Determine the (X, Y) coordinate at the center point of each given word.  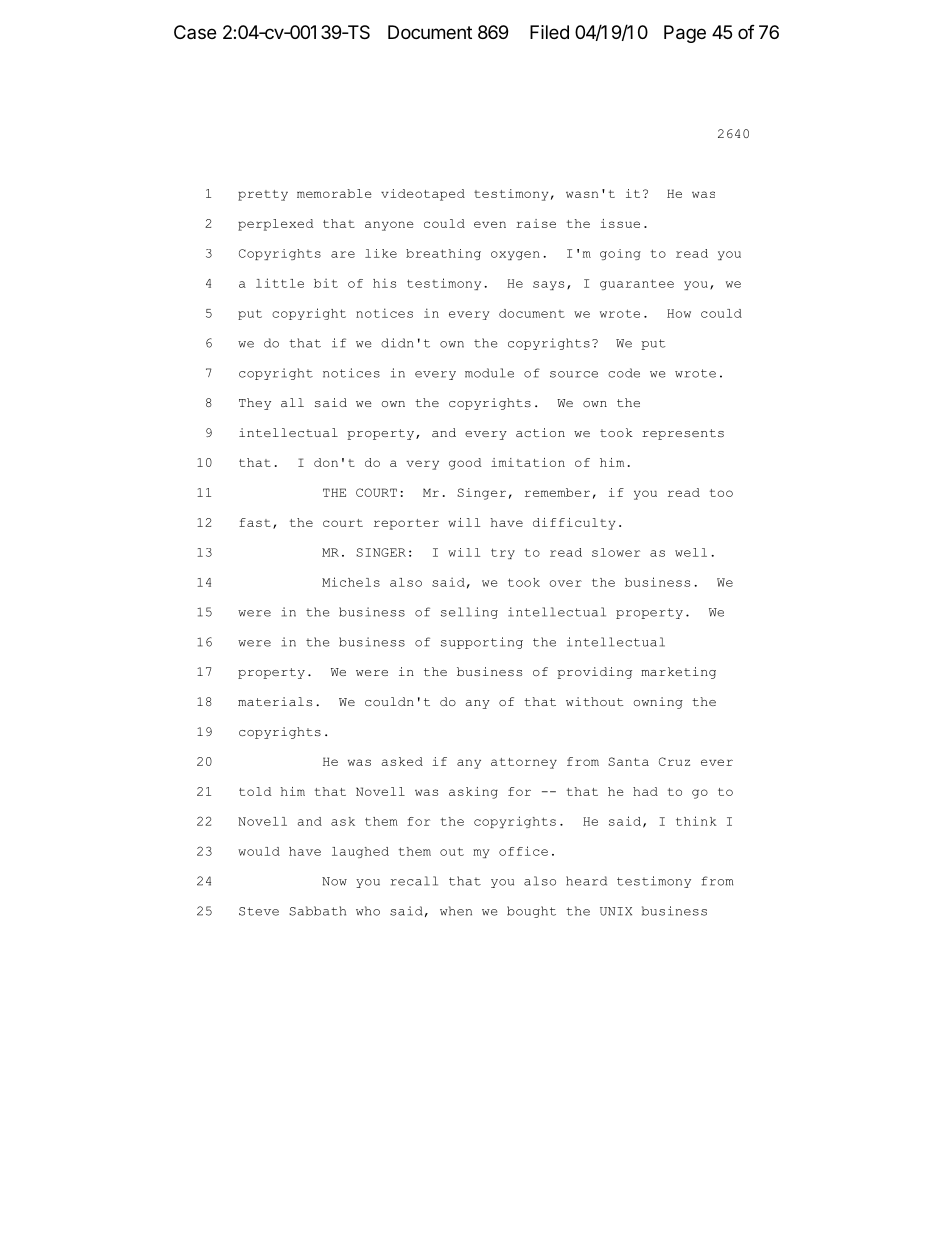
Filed (549, 32)
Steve (259, 911)
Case (195, 32)
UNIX (616, 911)
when (456, 911)
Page (685, 34)
